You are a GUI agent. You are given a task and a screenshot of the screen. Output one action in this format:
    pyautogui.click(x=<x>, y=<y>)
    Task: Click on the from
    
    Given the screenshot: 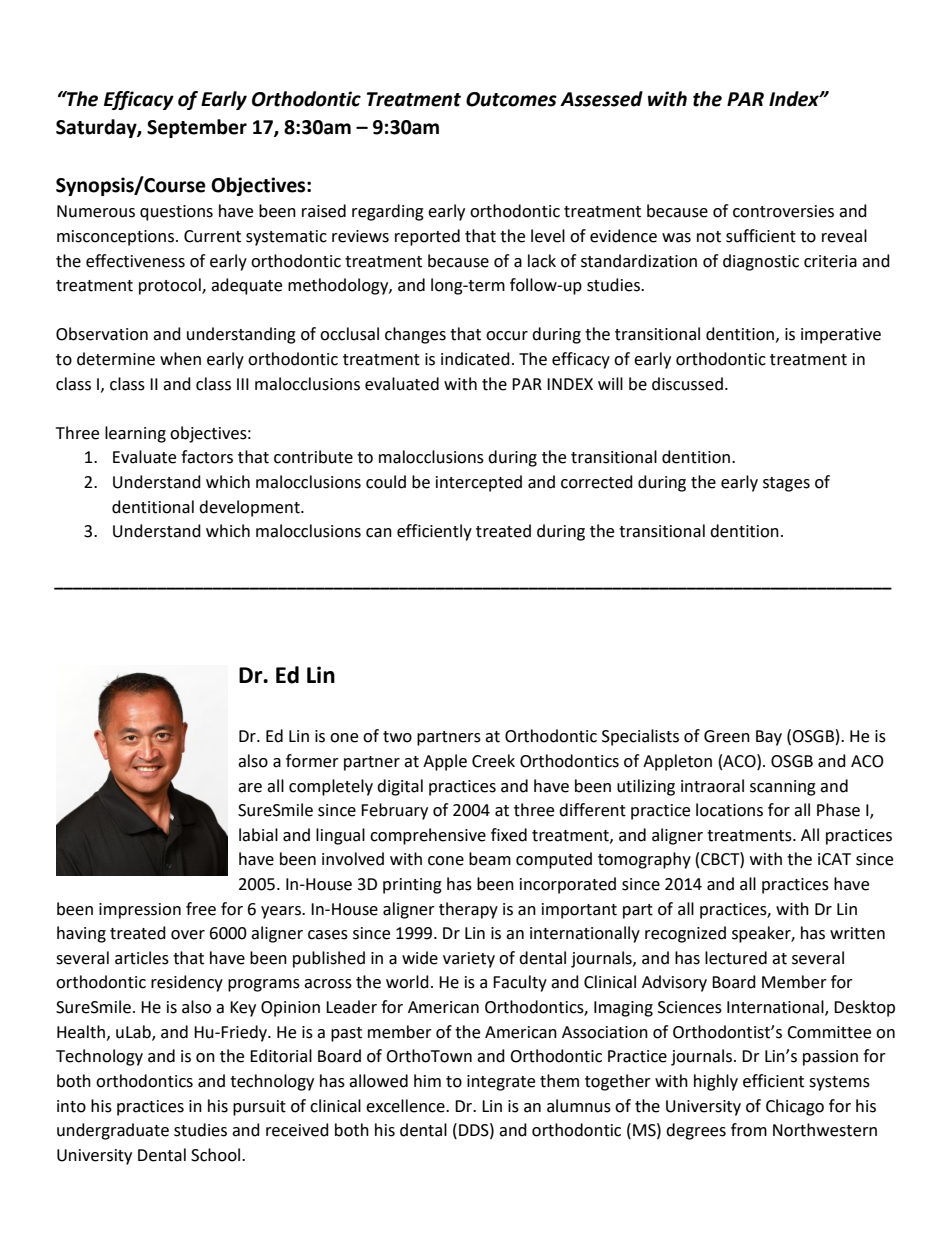 What is the action you would take?
    pyautogui.click(x=749, y=1130)
